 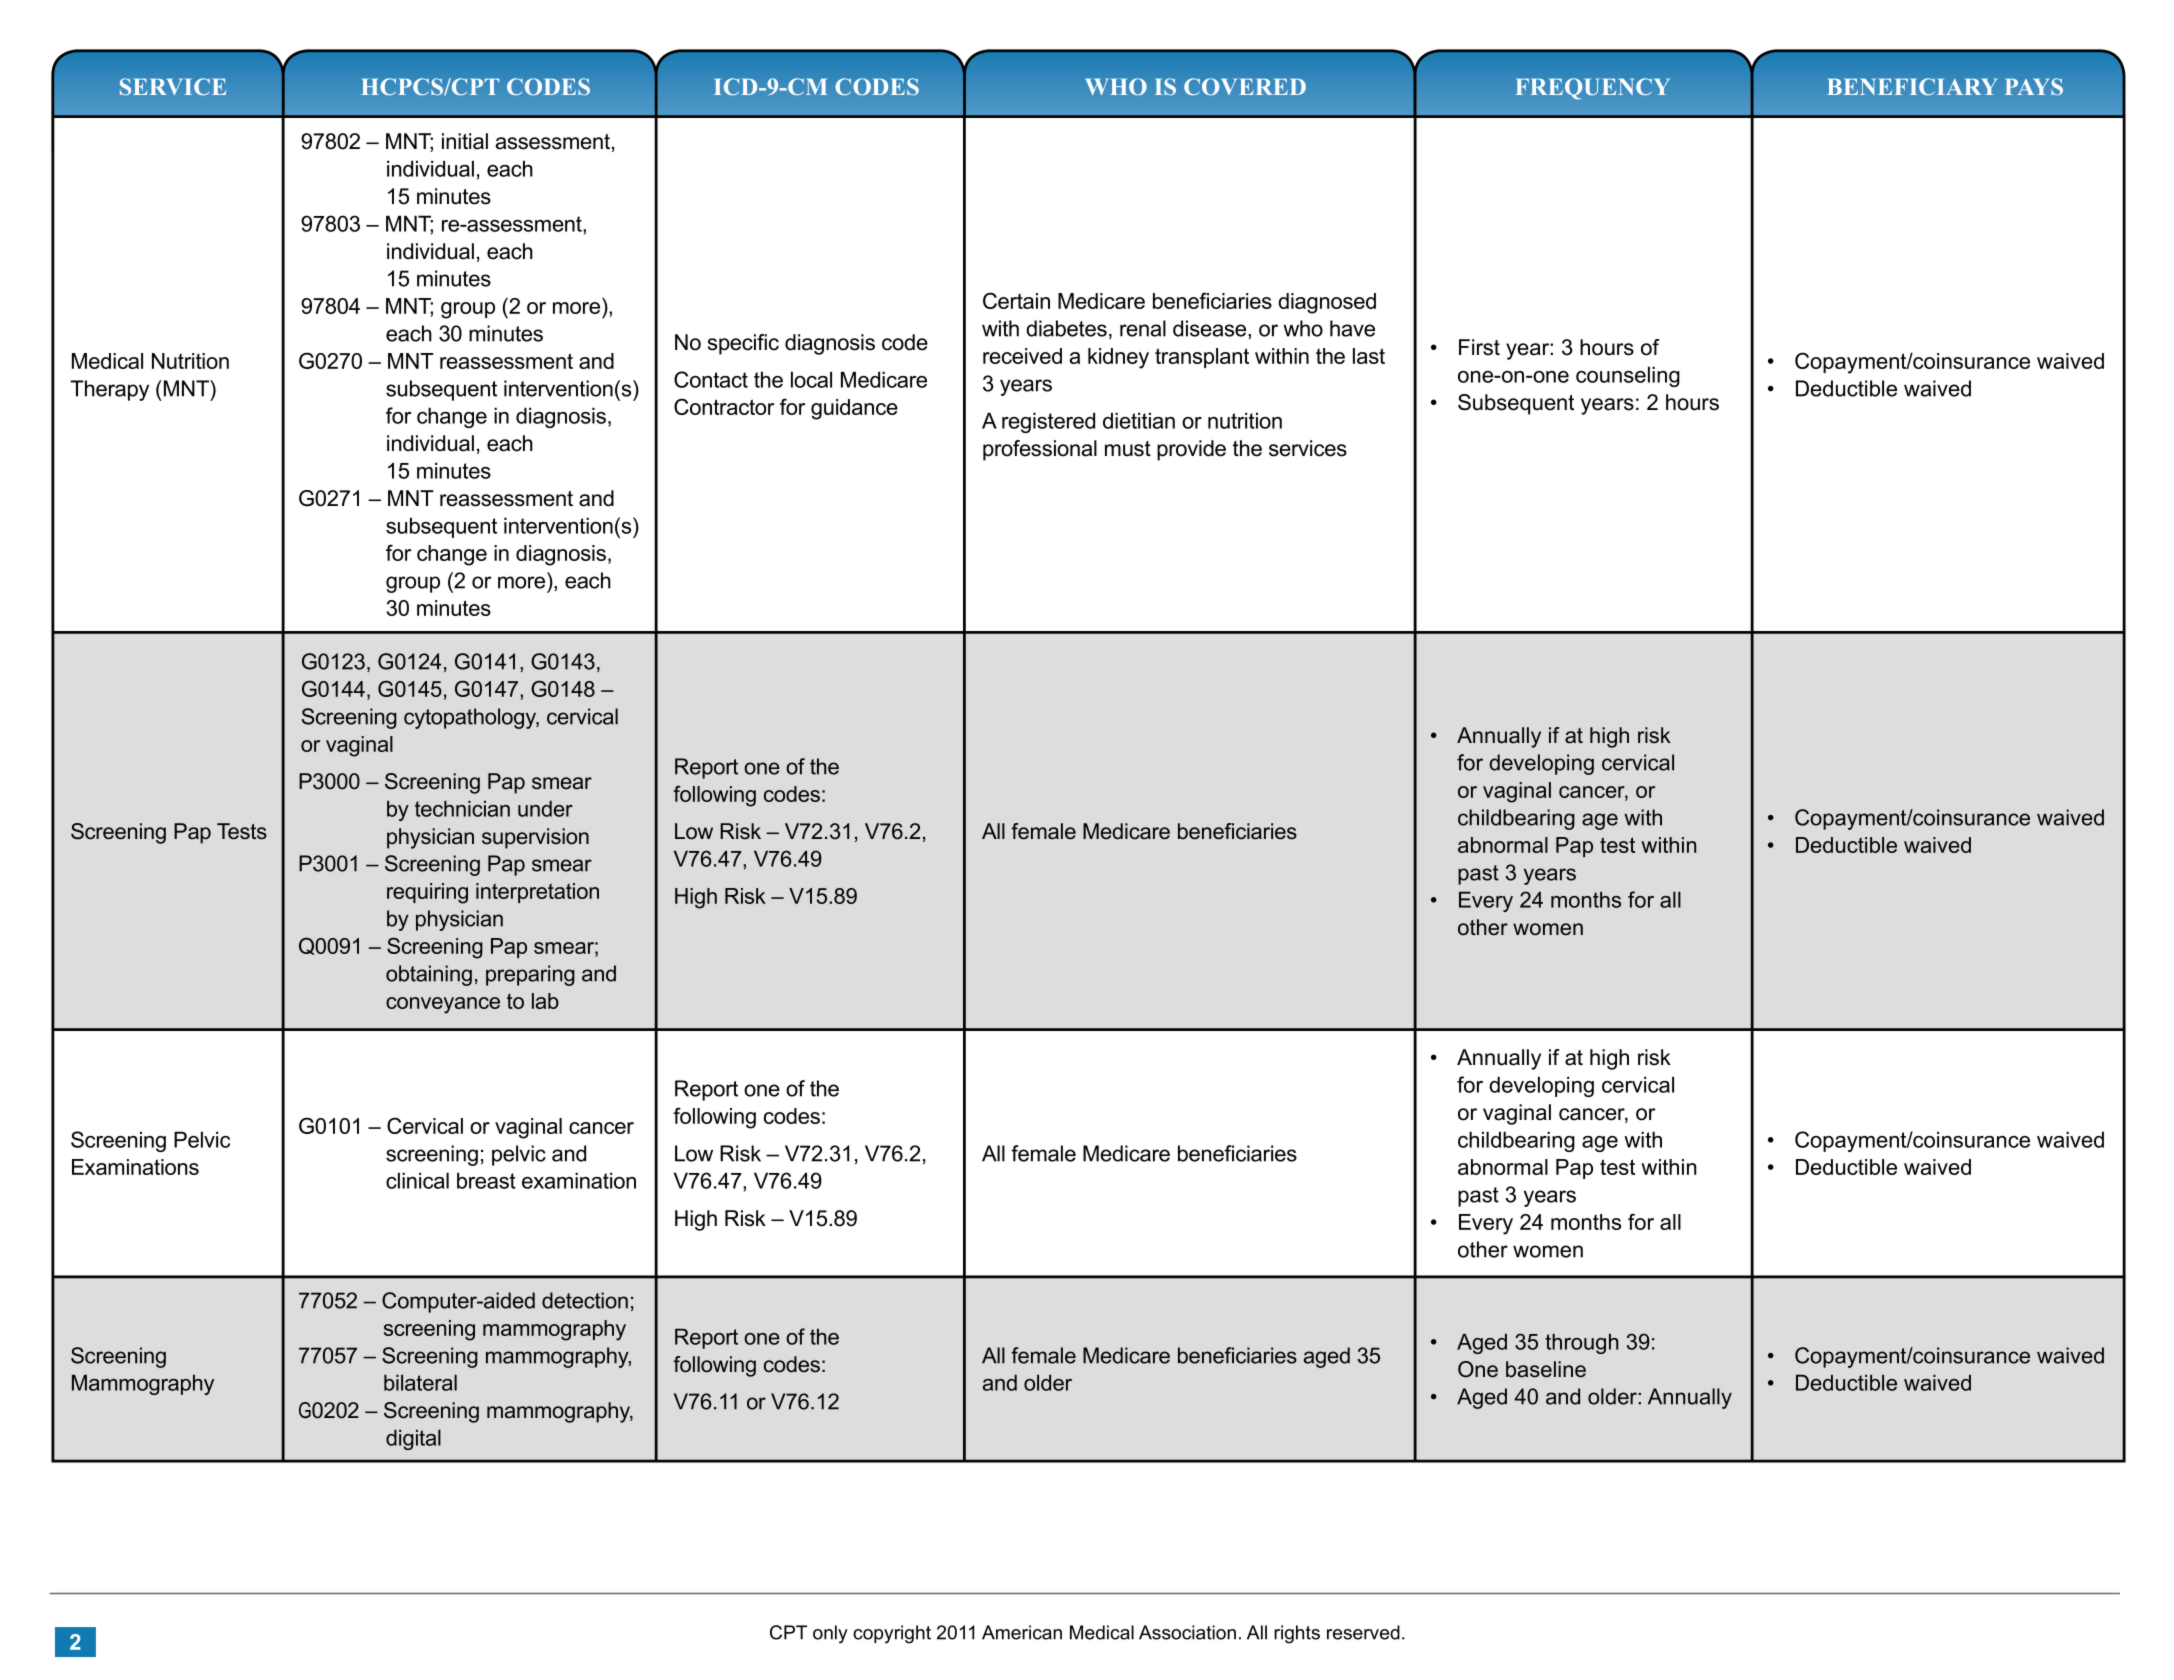 I want to click on detection, so click(x=585, y=1300).
